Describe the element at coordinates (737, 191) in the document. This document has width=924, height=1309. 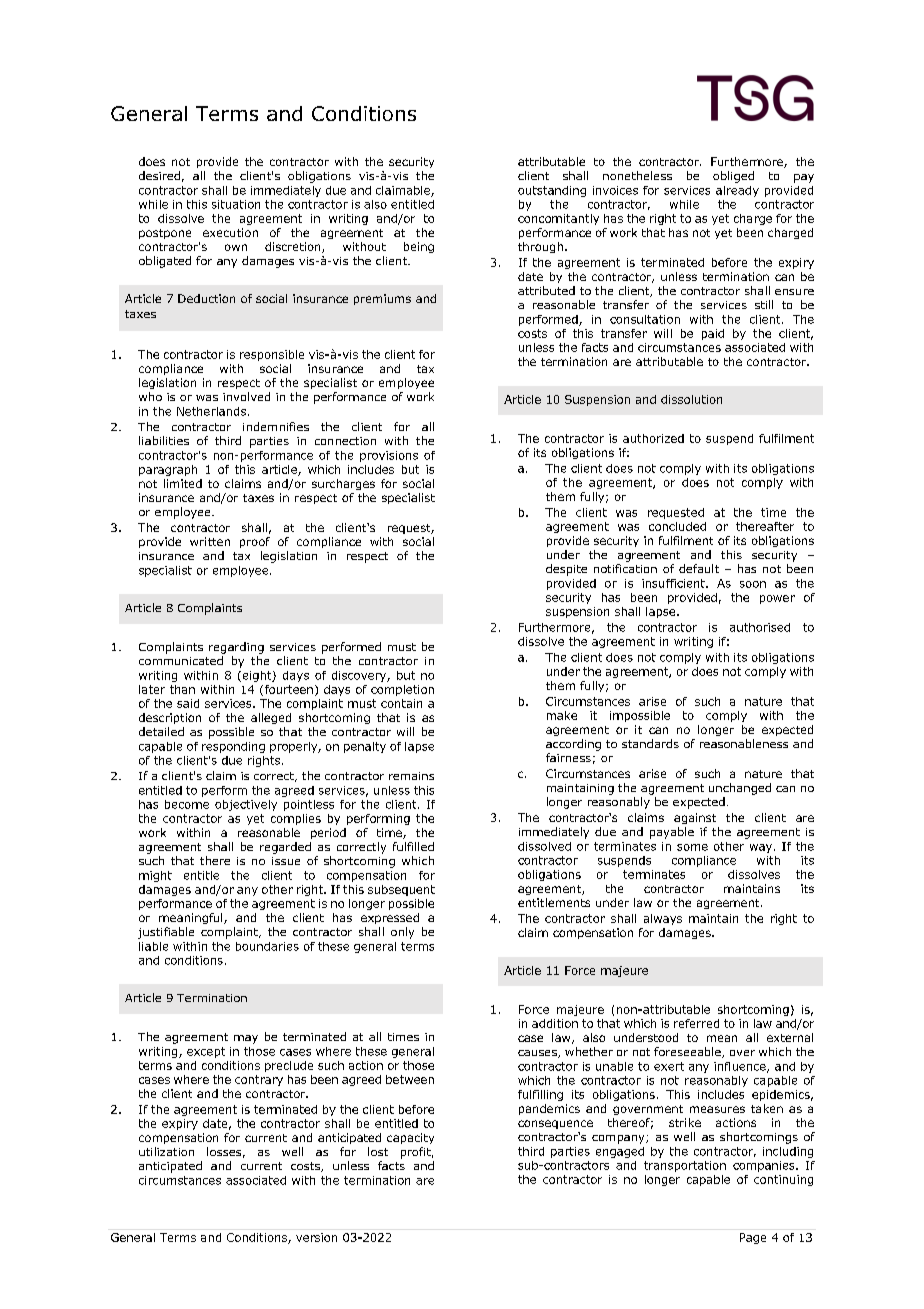
I see `already` at that location.
